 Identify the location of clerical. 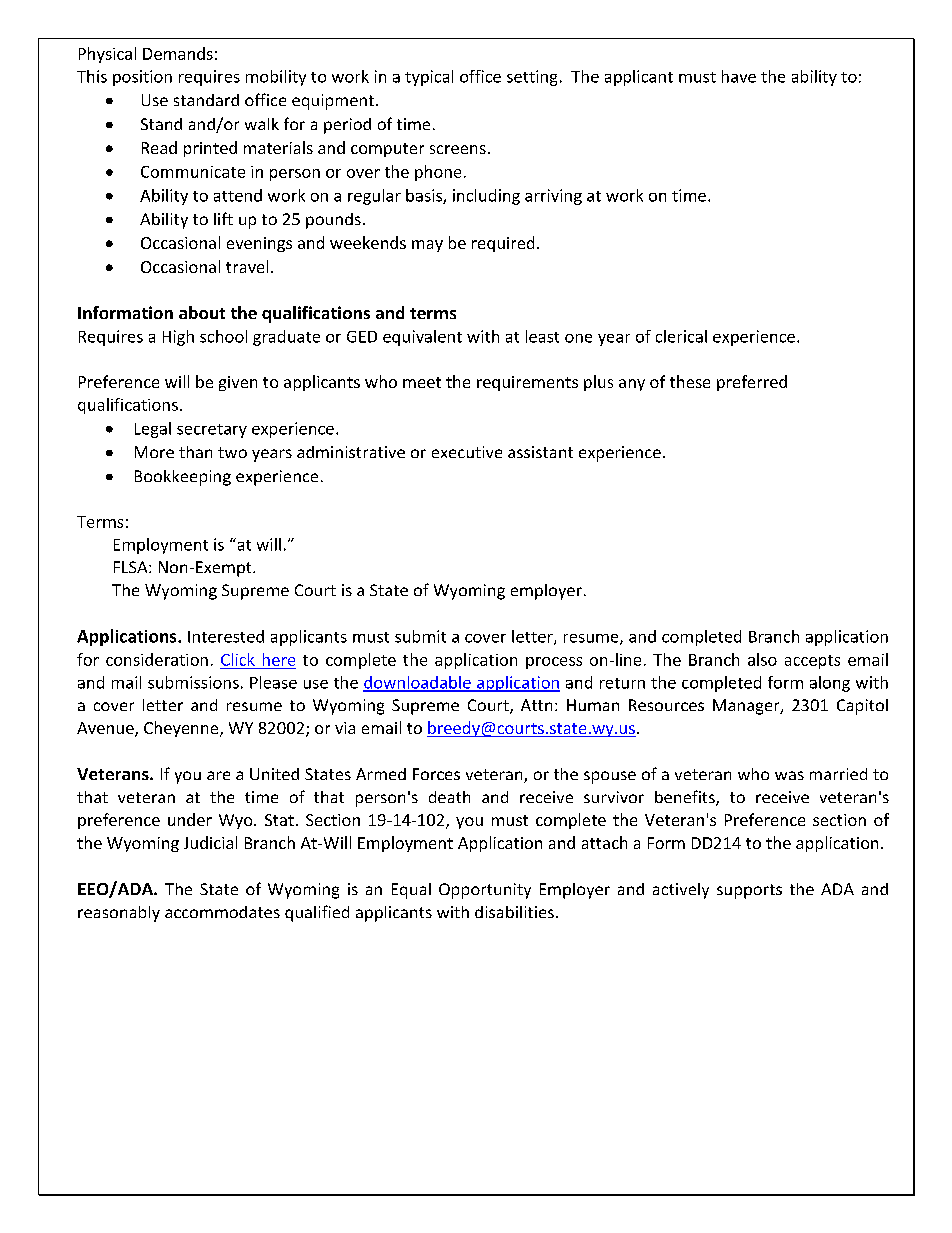
(681, 336).
